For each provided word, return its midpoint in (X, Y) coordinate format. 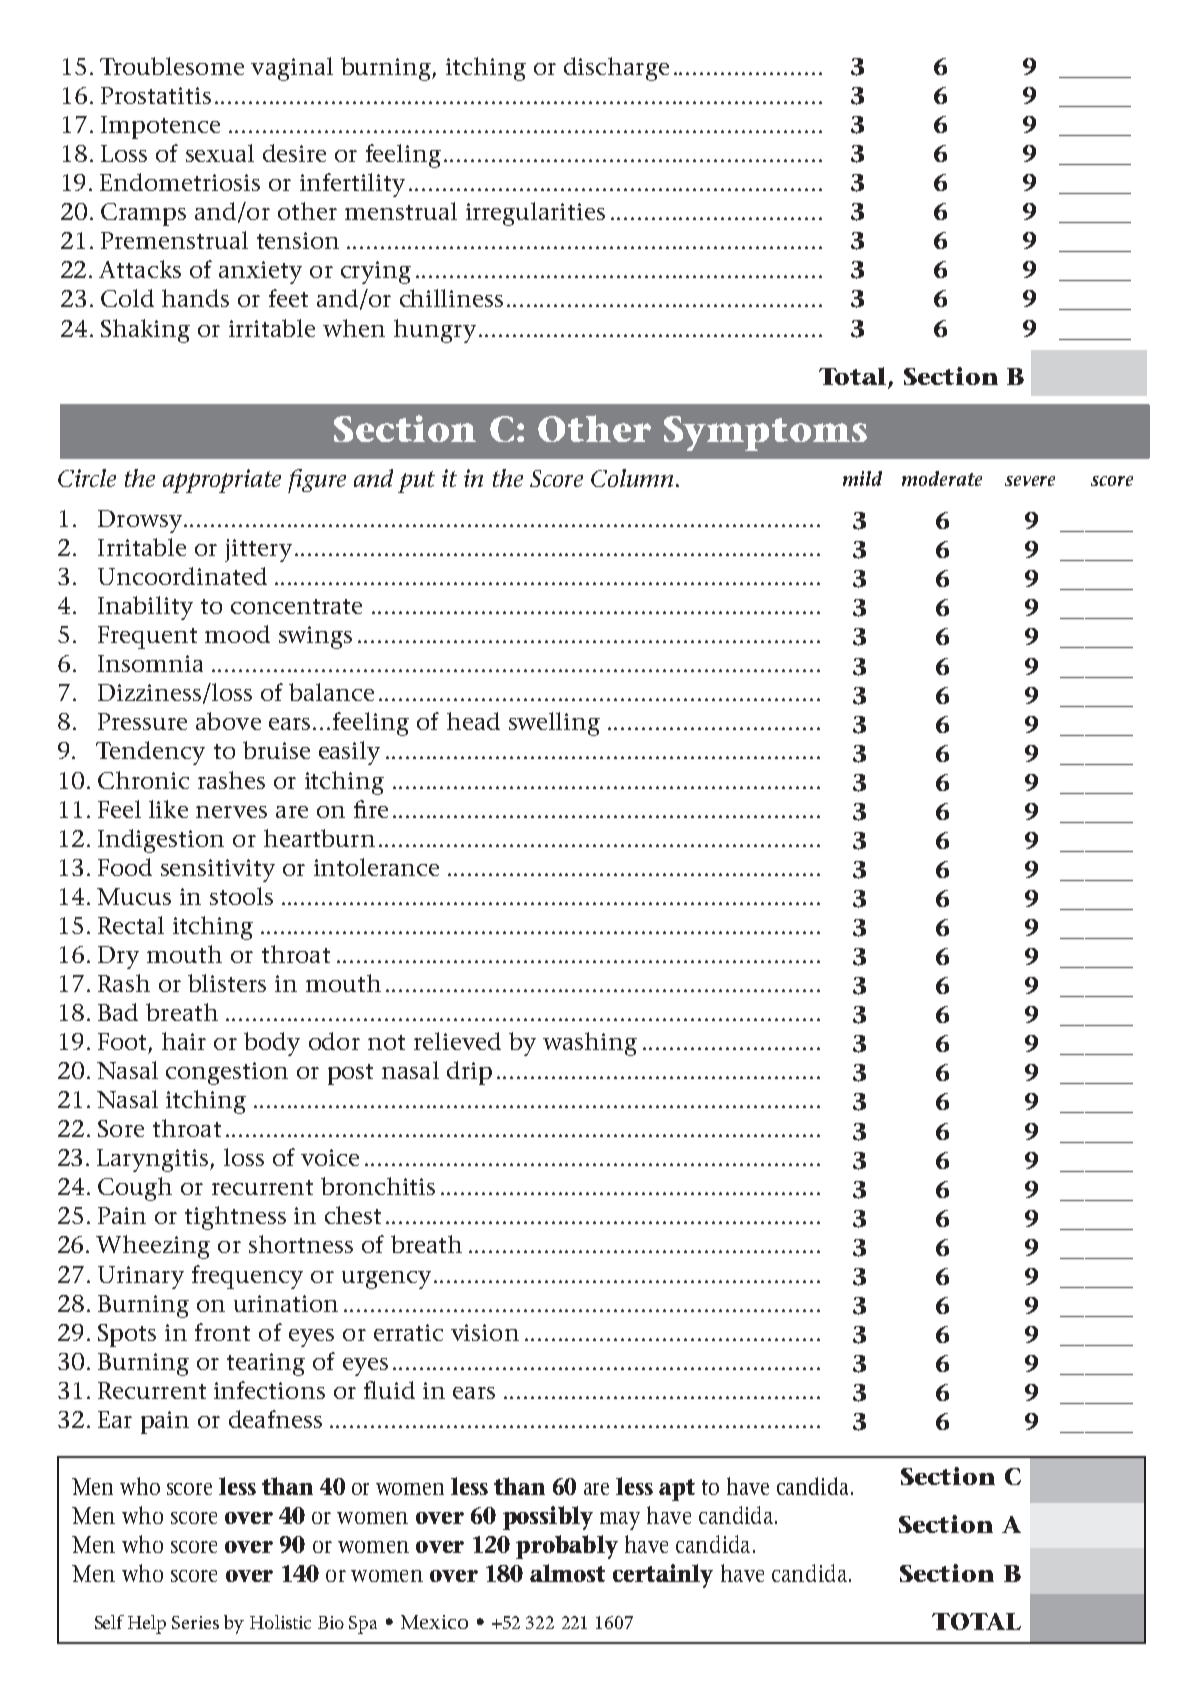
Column (632, 478)
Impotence (160, 127)
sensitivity (218, 870)
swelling (554, 724)
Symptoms (765, 433)
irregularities (535, 214)
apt (677, 1490)
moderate (942, 478)
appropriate (222, 481)
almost (567, 1573)
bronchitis (378, 1186)
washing (590, 1044)
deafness (275, 1419)
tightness (235, 1218)
